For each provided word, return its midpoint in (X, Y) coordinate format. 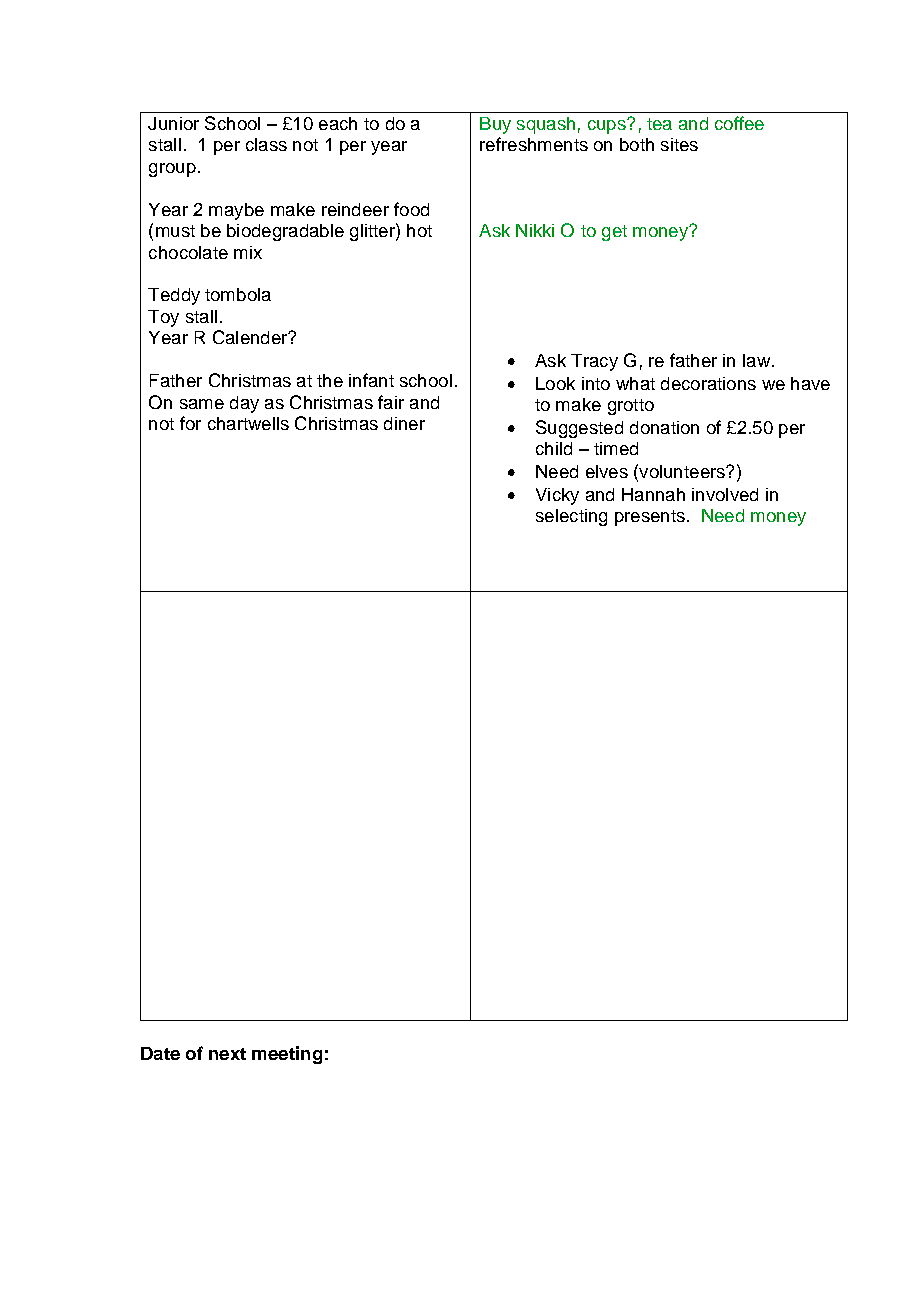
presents (650, 518)
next (227, 1054)
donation (664, 427)
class (266, 144)
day (244, 404)
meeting (287, 1055)
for (190, 423)
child (554, 448)
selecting (571, 517)
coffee (739, 123)
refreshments (534, 144)
